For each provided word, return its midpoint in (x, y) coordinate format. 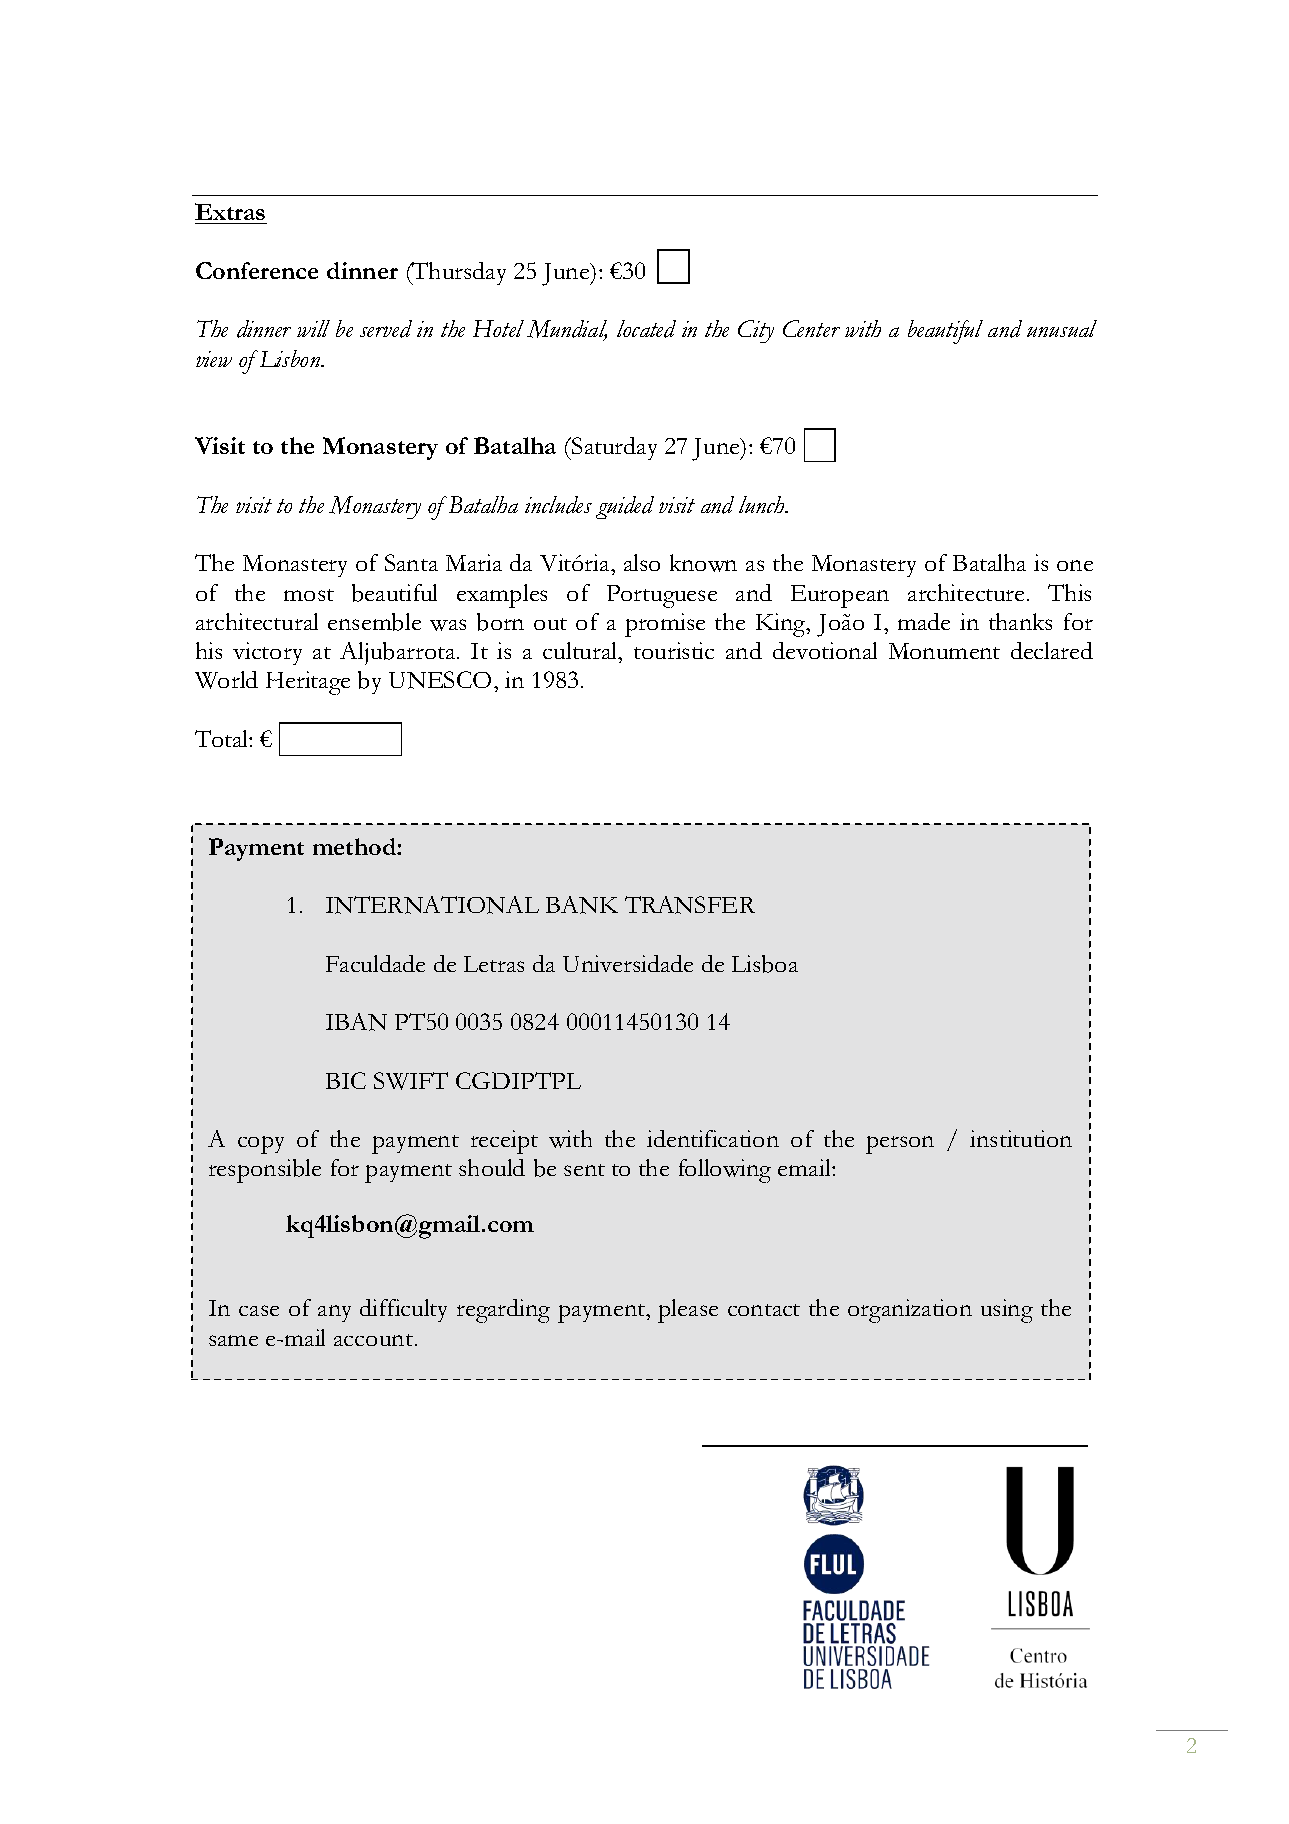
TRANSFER (690, 905)
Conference (257, 270)
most (309, 595)
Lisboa (765, 964)
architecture (966, 592)
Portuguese (662, 596)
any (334, 1313)
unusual (1062, 328)
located (646, 329)
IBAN (356, 1022)
